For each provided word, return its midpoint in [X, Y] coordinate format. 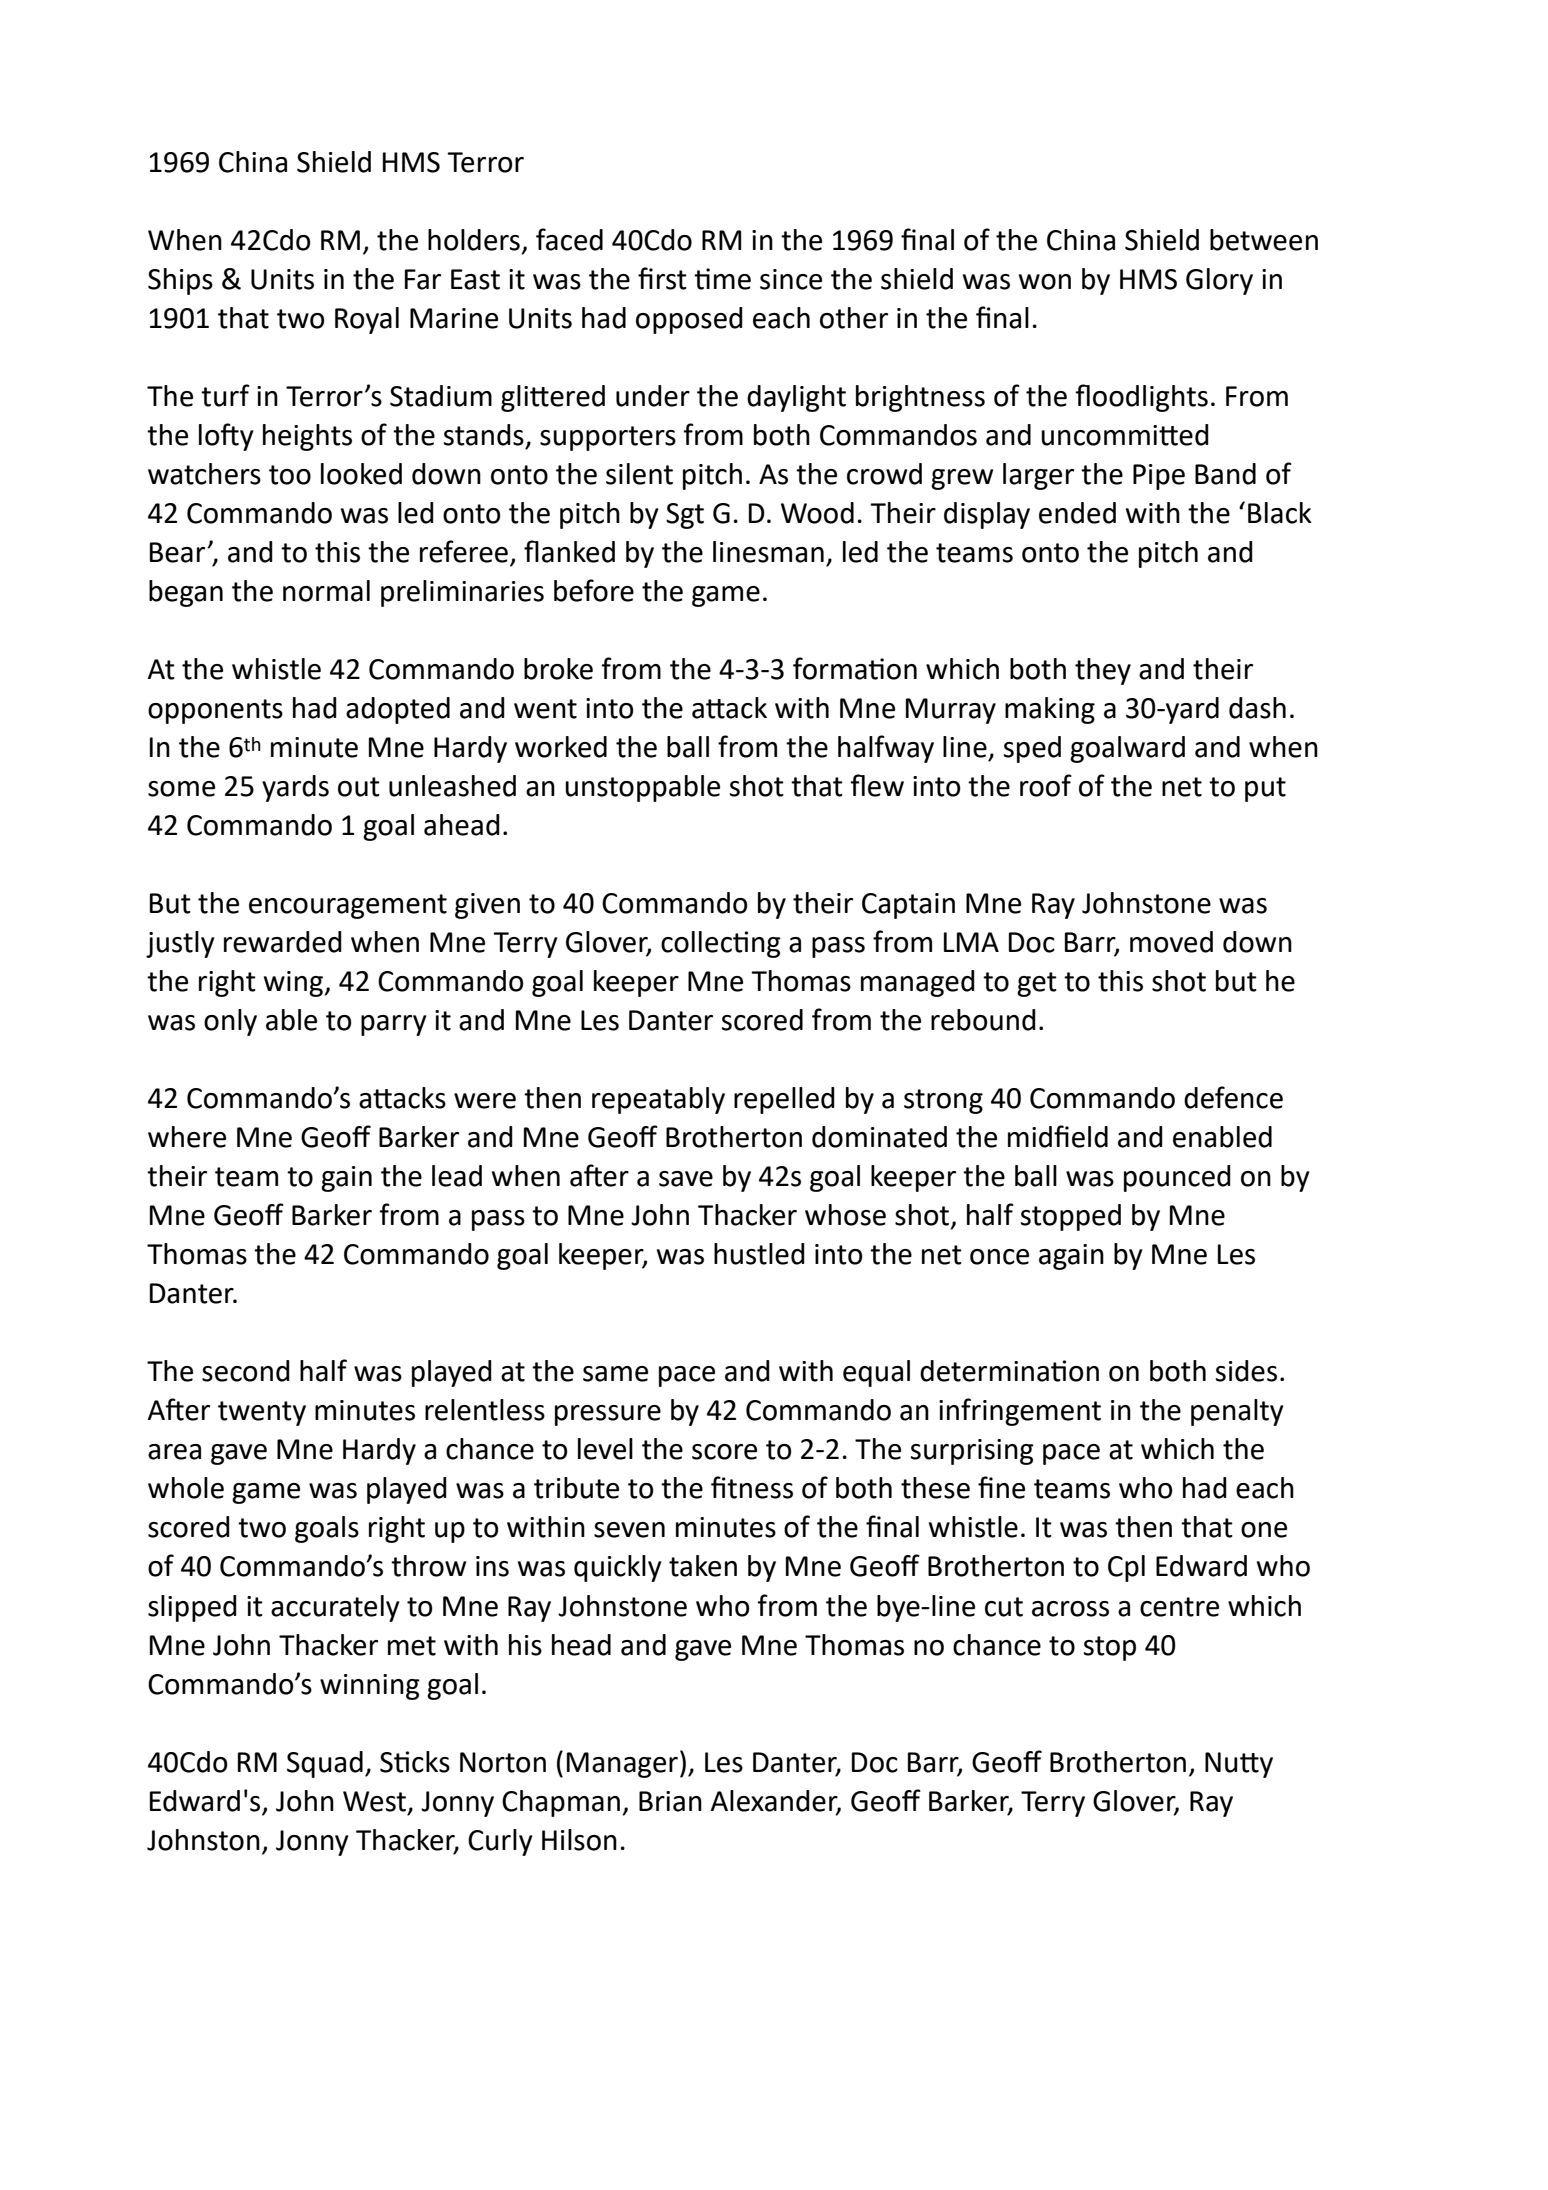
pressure [608, 1415]
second [246, 1371]
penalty [1237, 1412]
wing [294, 984]
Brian [670, 1801]
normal [326, 591]
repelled [784, 1100]
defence [1233, 1097]
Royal [367, 320]
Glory [1219, 281]
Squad [325, 1764]
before [594, 590]
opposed [689, 320]
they [1103, 671]
